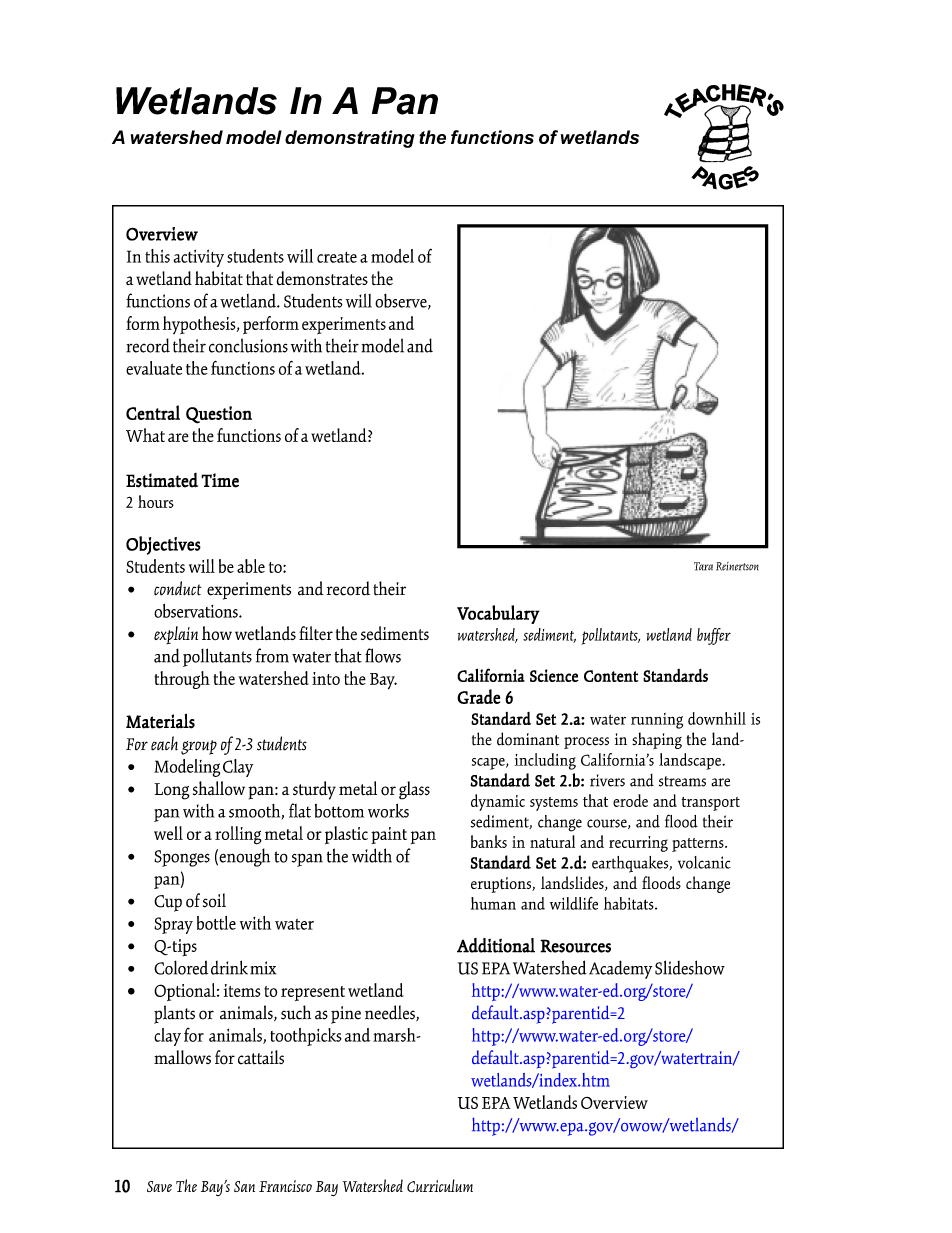  Describe the element at coordinates (244, 1186) in the image. I see `San` at that location.
